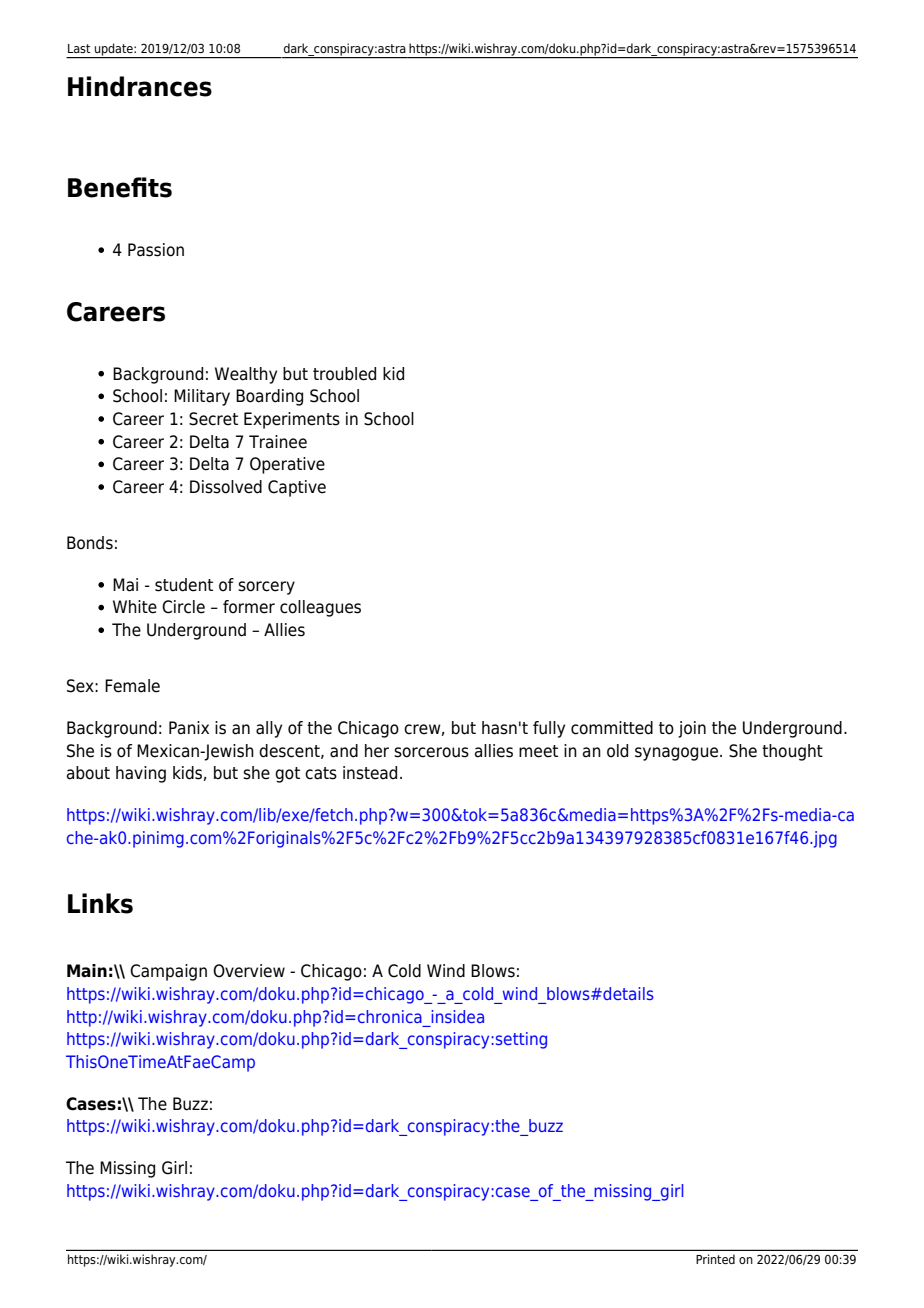  What do you see at coordinates (692, 729) in the screenshot?
I see `join` at bounding box center [692, 729].
